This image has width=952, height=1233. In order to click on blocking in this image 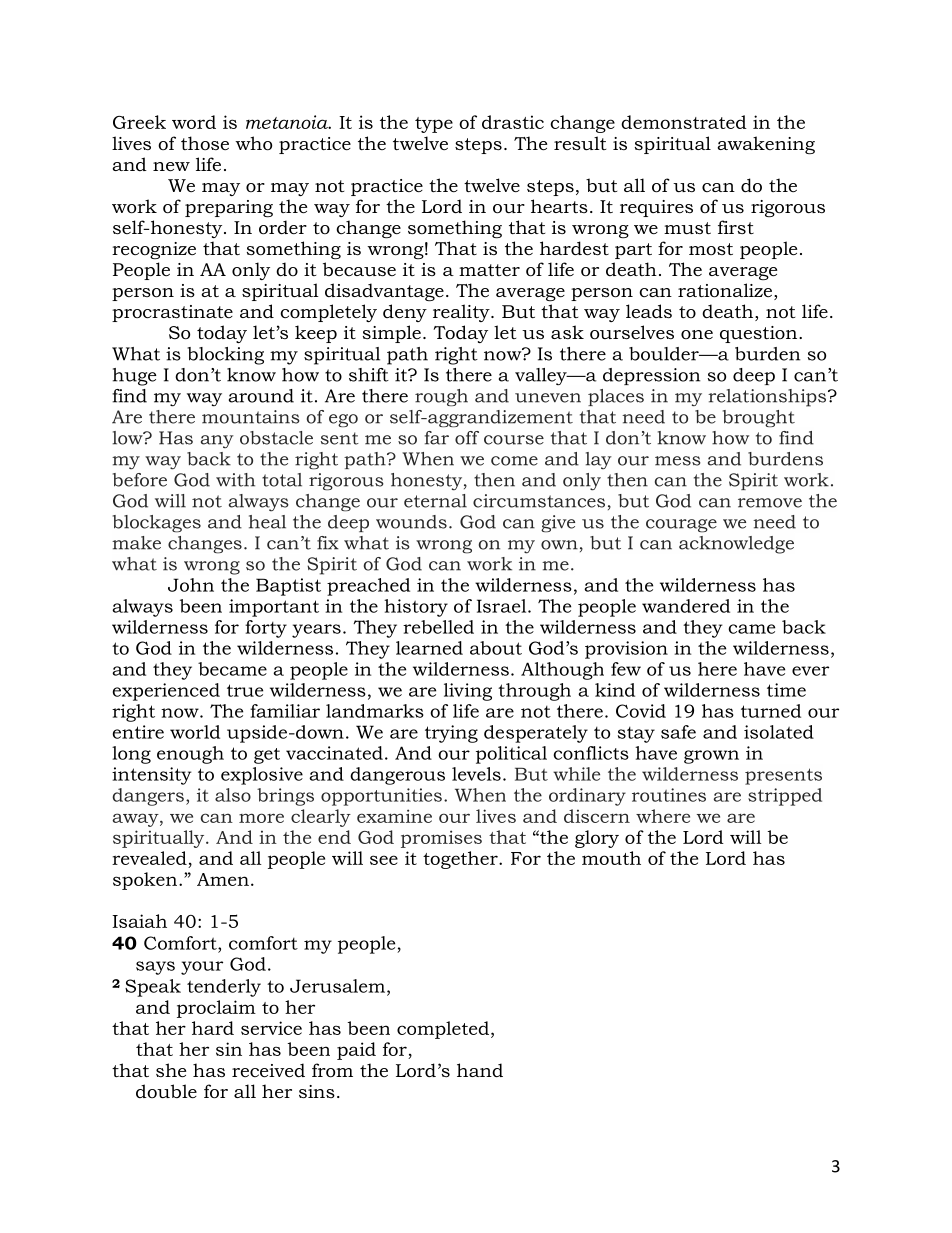, I will do `click(225, 356)`.
